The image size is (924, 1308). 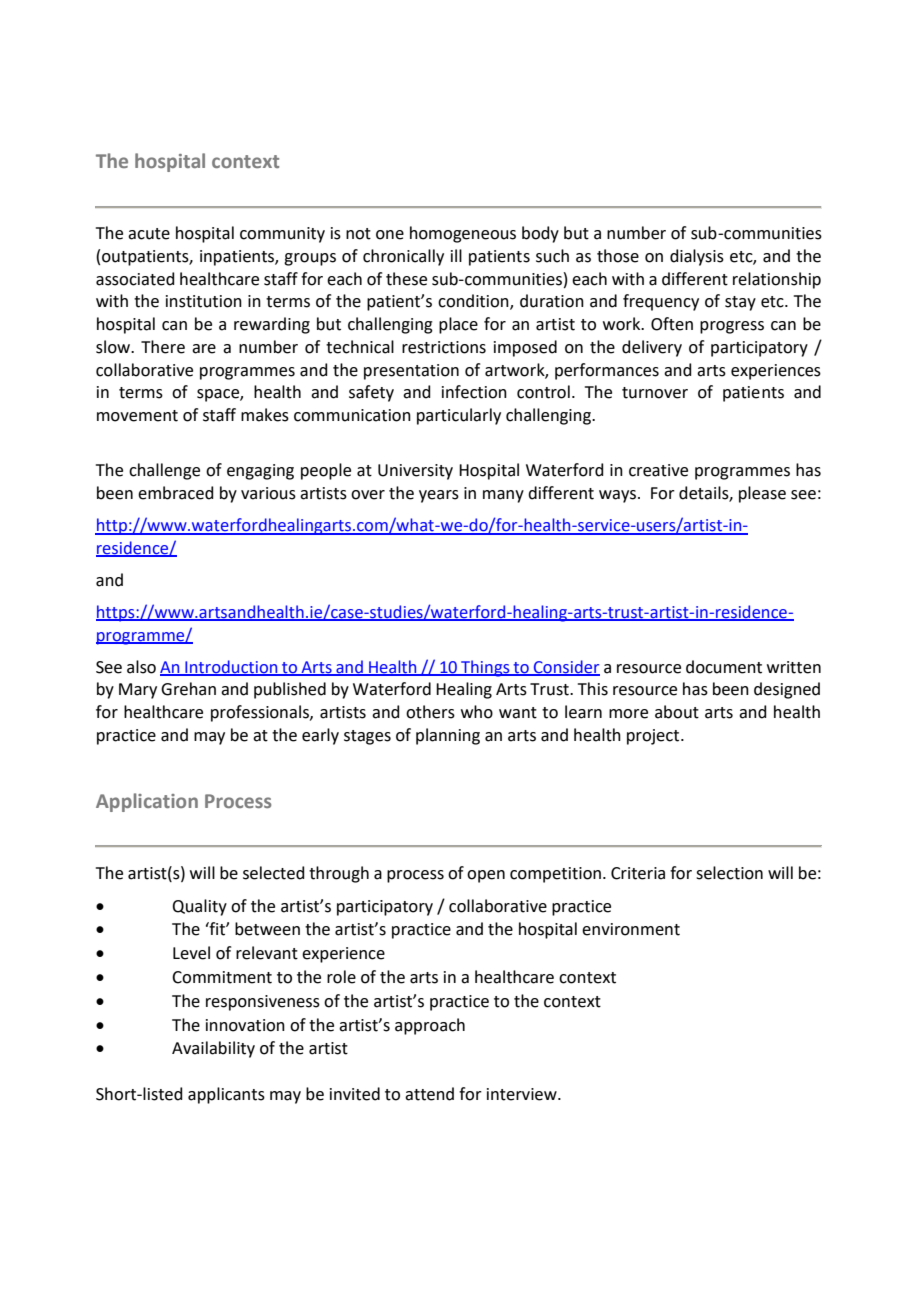 I want to click on project, so click(x=654, y=737).
